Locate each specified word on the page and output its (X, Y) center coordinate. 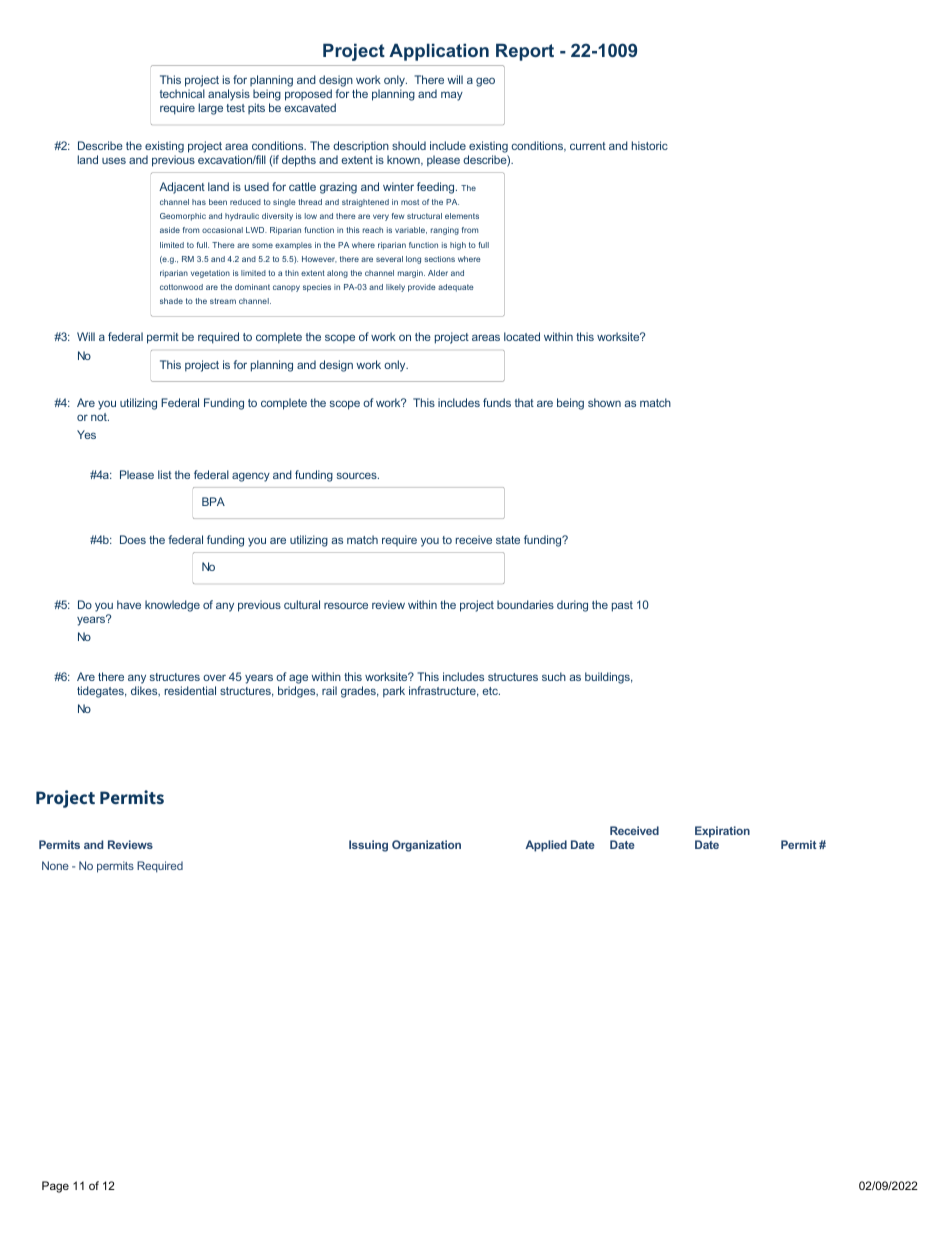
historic (650, 145)
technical (182, 93)
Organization (426, 846)
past (622, 606)
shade (171, 301)
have (129, 604)
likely (395, 288)
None (55, 865)
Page (55, 1187)
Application (439, 52)
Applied (546, 846)
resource (346, 605)
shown (604, 402)
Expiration (722, 832)
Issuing (368, 846)
